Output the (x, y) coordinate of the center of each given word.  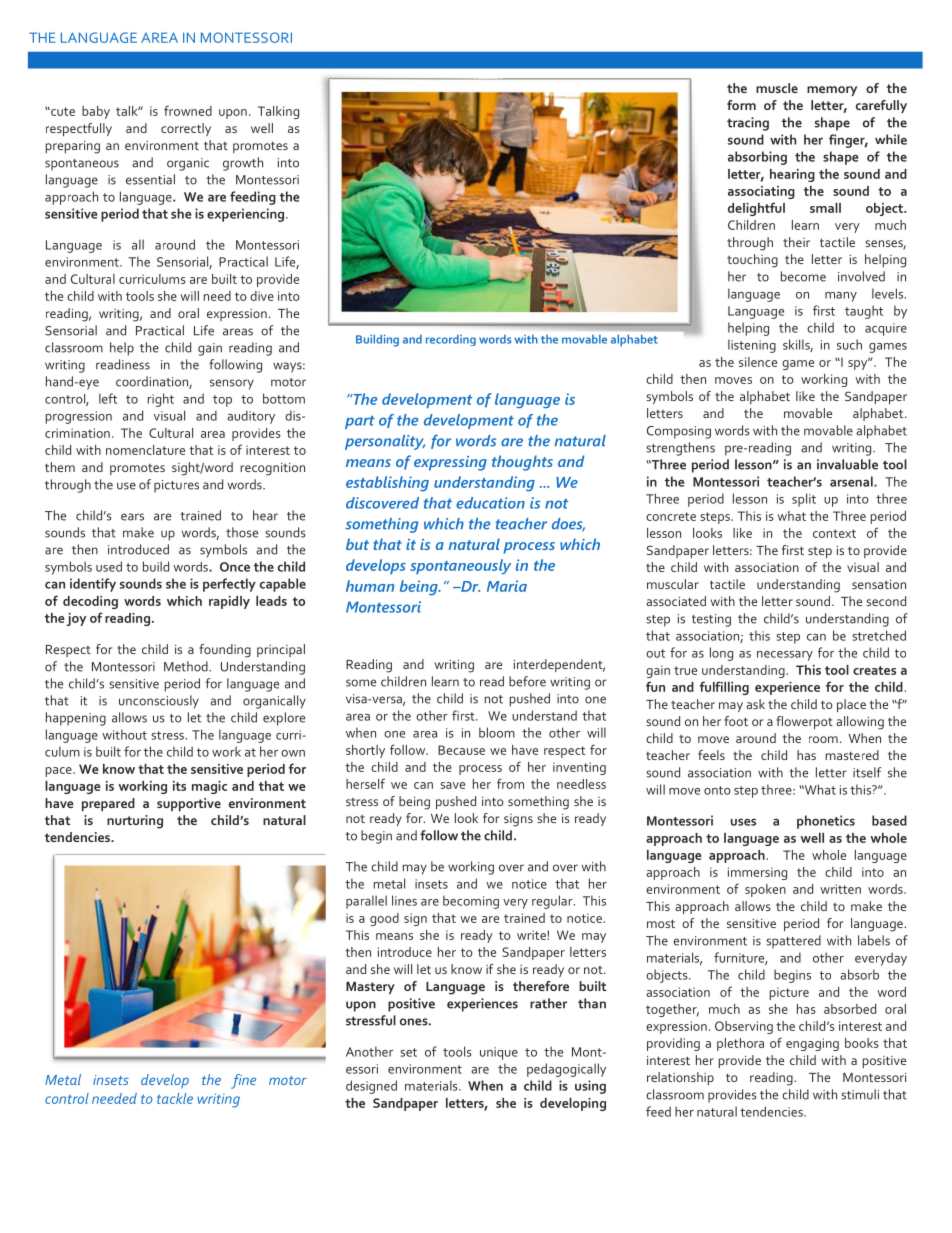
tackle (175, 1098)
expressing (450, 463)
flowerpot (804, 722)
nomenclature (145, 450)
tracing (748, 124)
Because (461, 750)
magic (209, 787)
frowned (188, 110)
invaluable (847, 464)
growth (243, 164)
